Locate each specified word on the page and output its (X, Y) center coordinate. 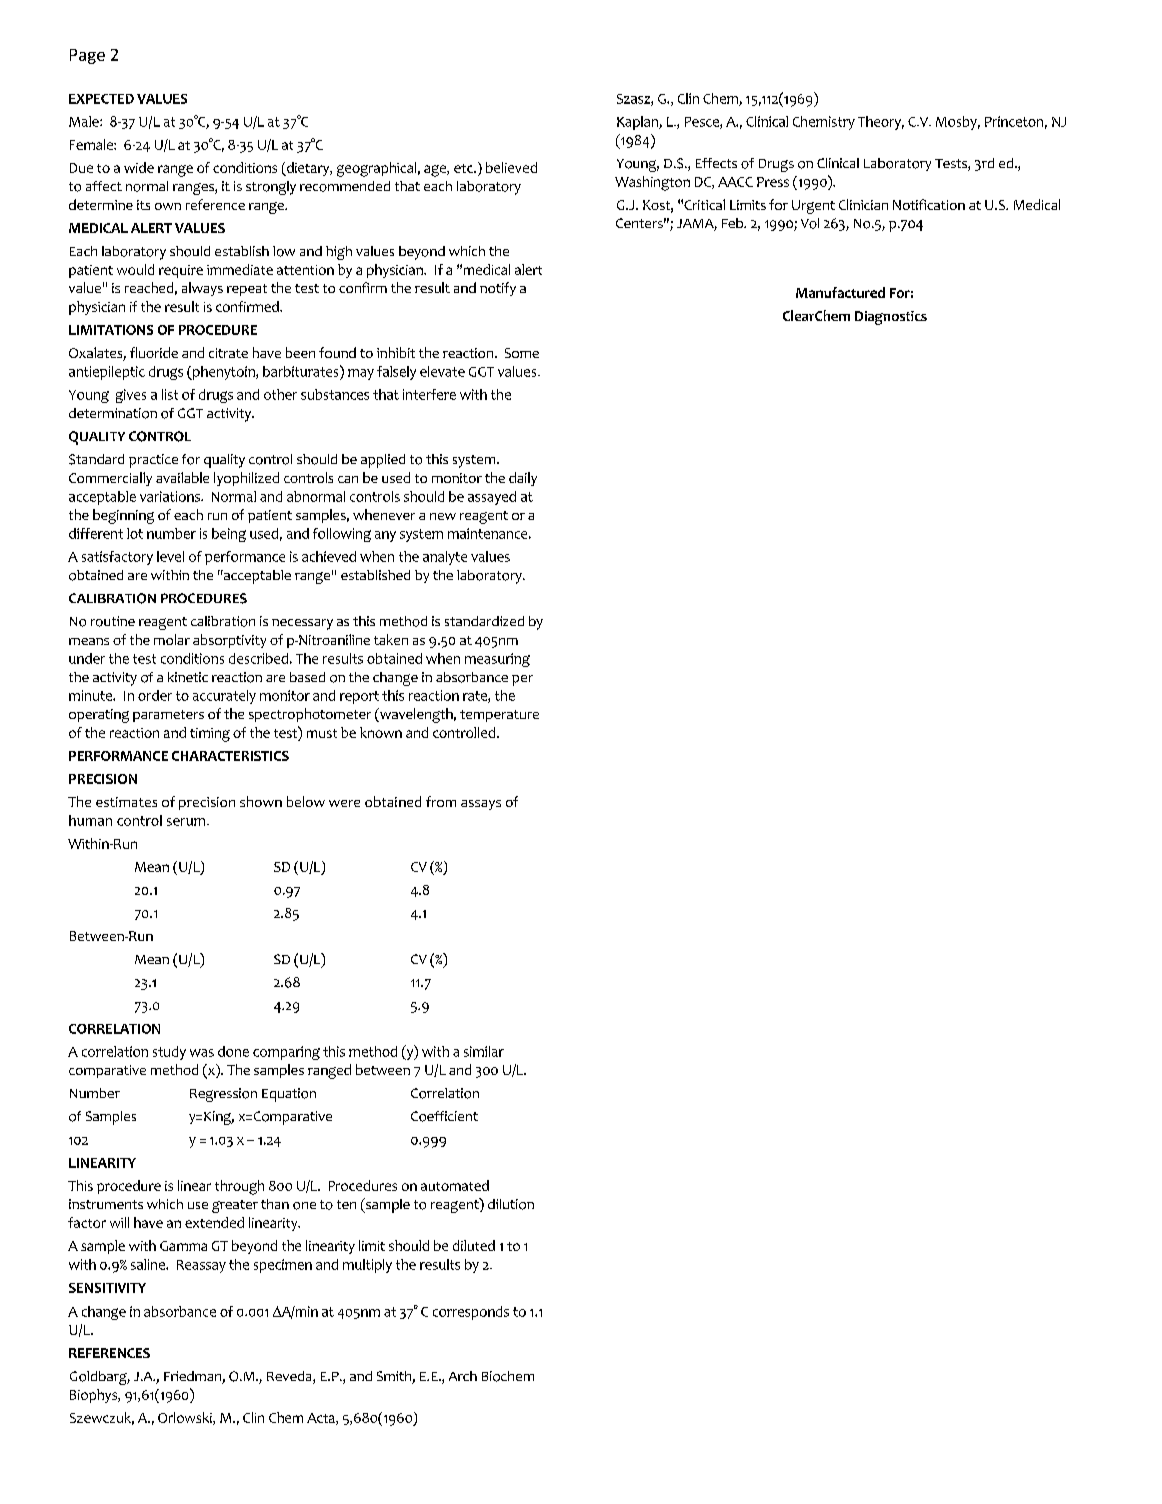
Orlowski (186, 1418)
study (169, 1053)
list (170, 394)
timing (210, 735)
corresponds (471, 1313)
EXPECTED (101, 99)
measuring (497, 660)
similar (484, 1051)
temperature (499, 716)
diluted (474, 1245)
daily (523, 479)
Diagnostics (891, 318)
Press (773, 182)
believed (511, 167)
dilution (511, 1204)
